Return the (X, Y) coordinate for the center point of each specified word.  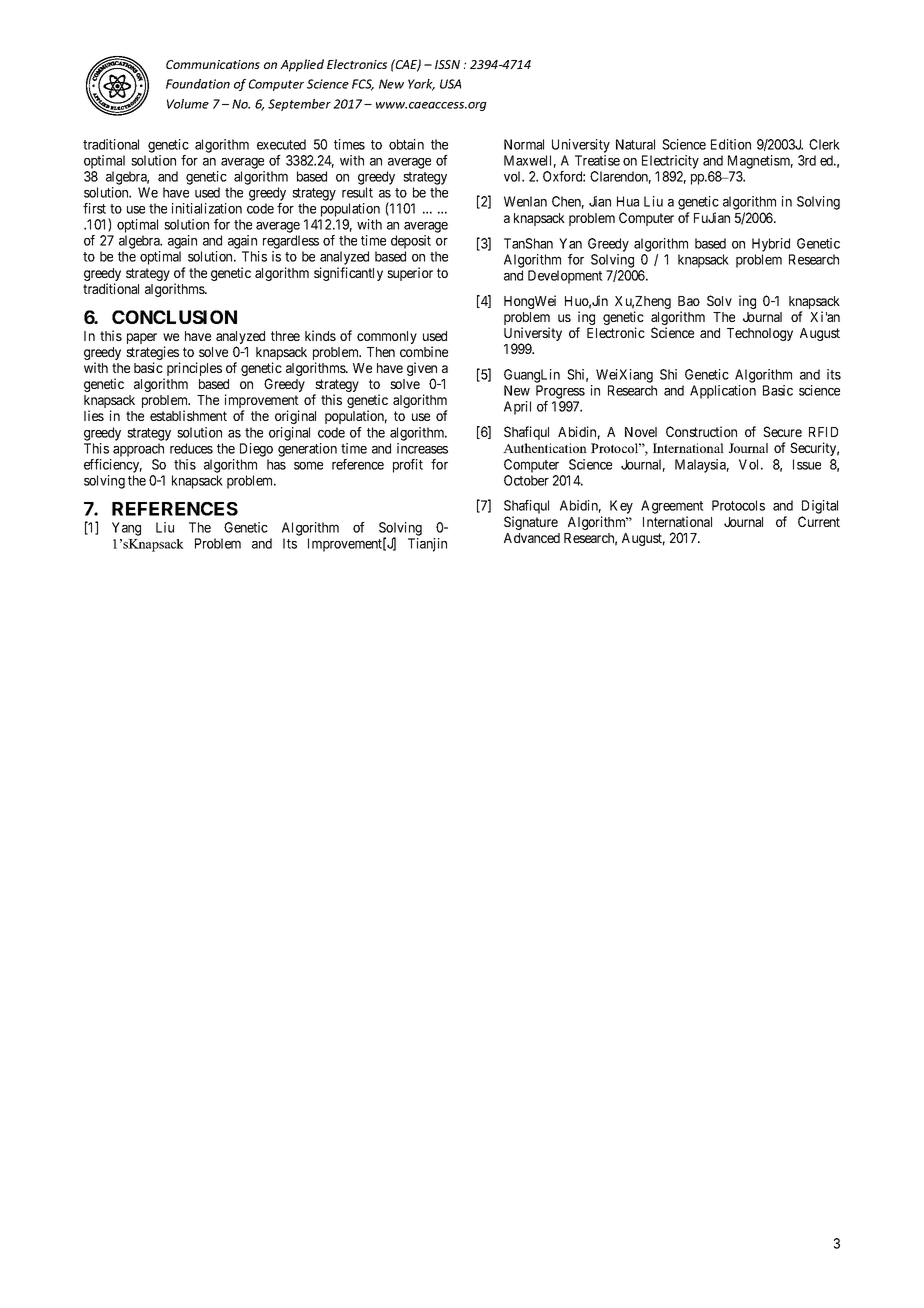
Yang (126, 529)
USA (450, 84)
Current (819, 521)
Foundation (198, 84)
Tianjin (427, 545)
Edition (731, 144)
